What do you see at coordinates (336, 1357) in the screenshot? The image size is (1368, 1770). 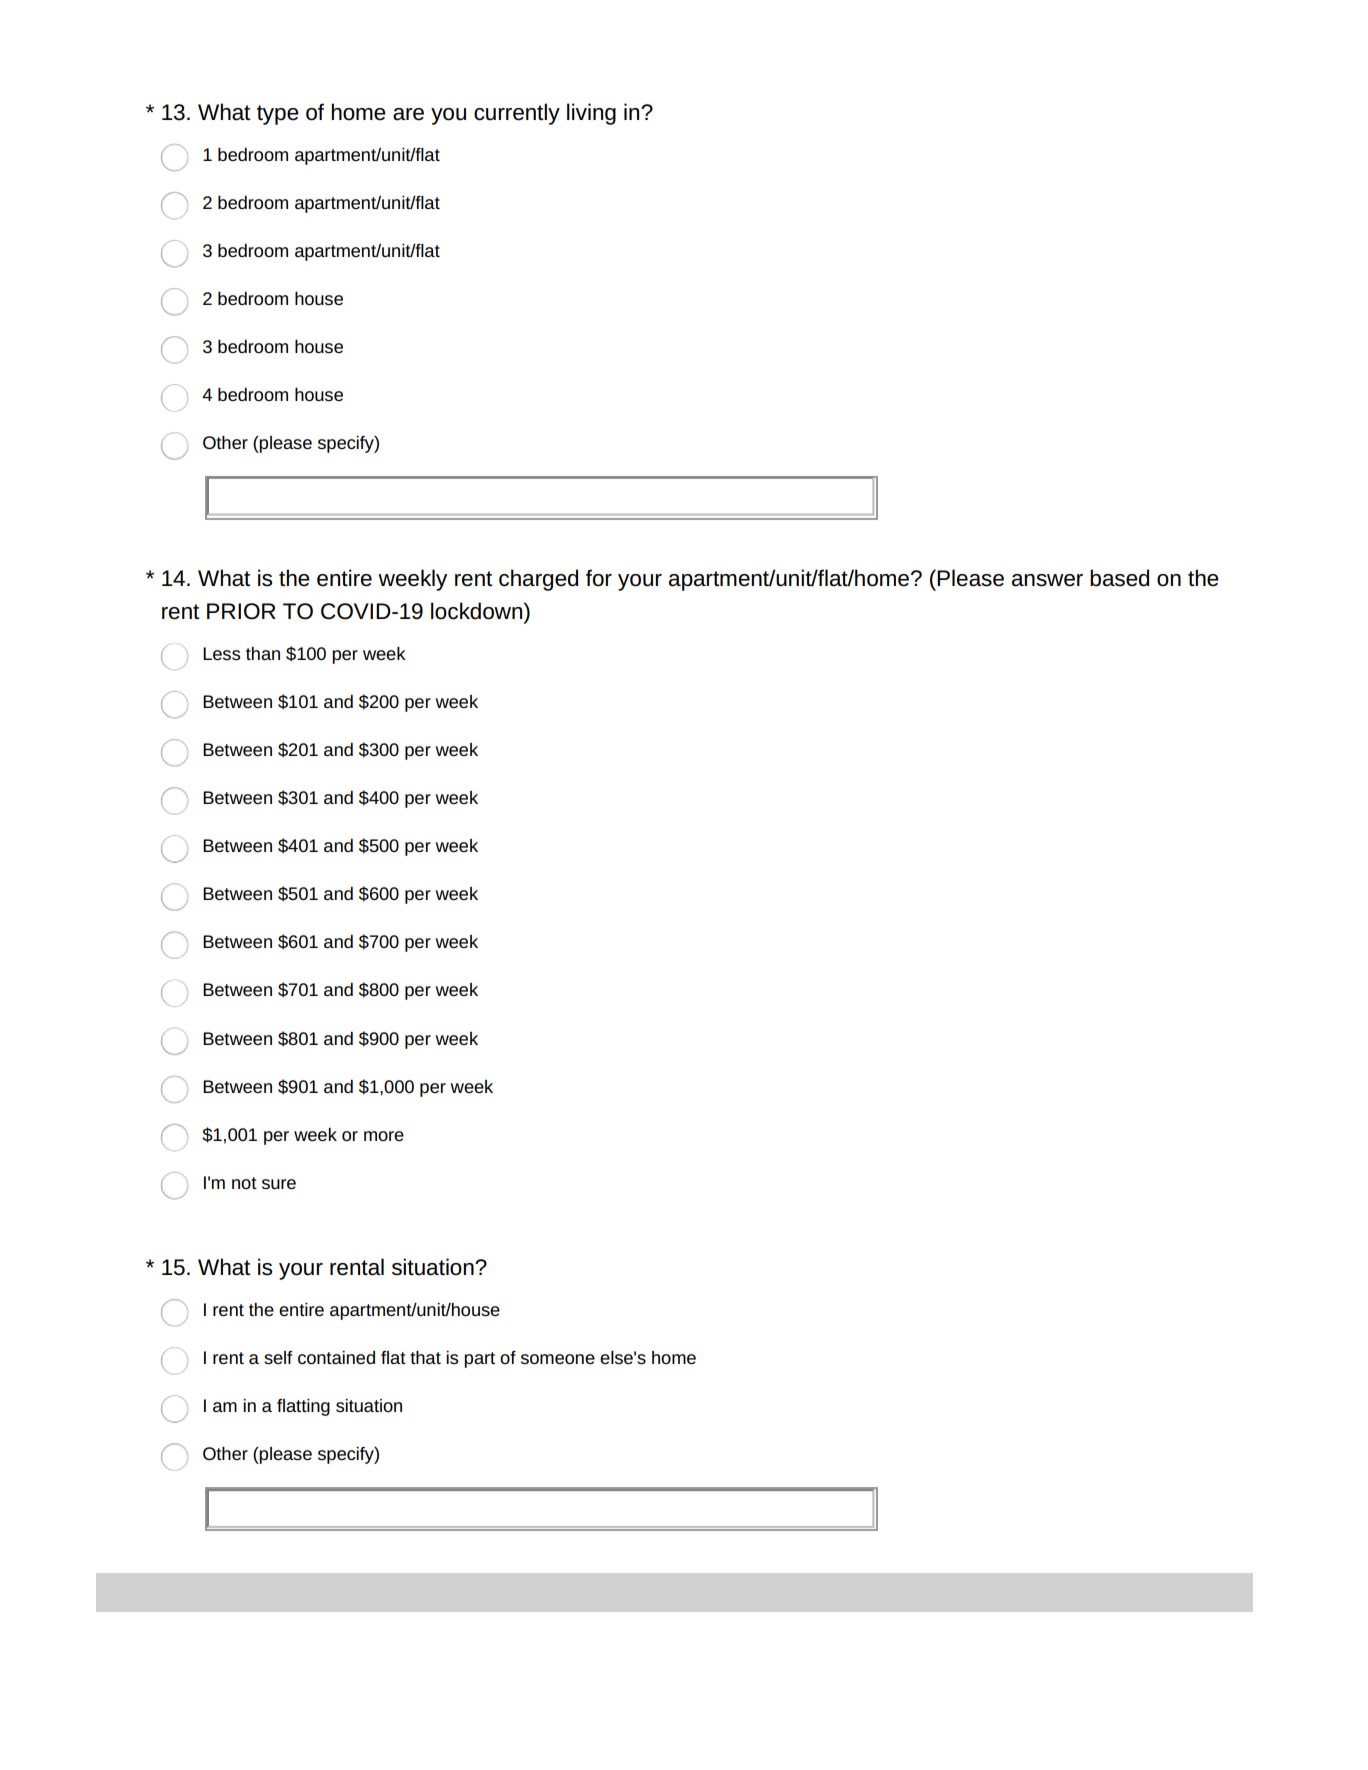 I see `contained` at bounding box center [336, 1357].
